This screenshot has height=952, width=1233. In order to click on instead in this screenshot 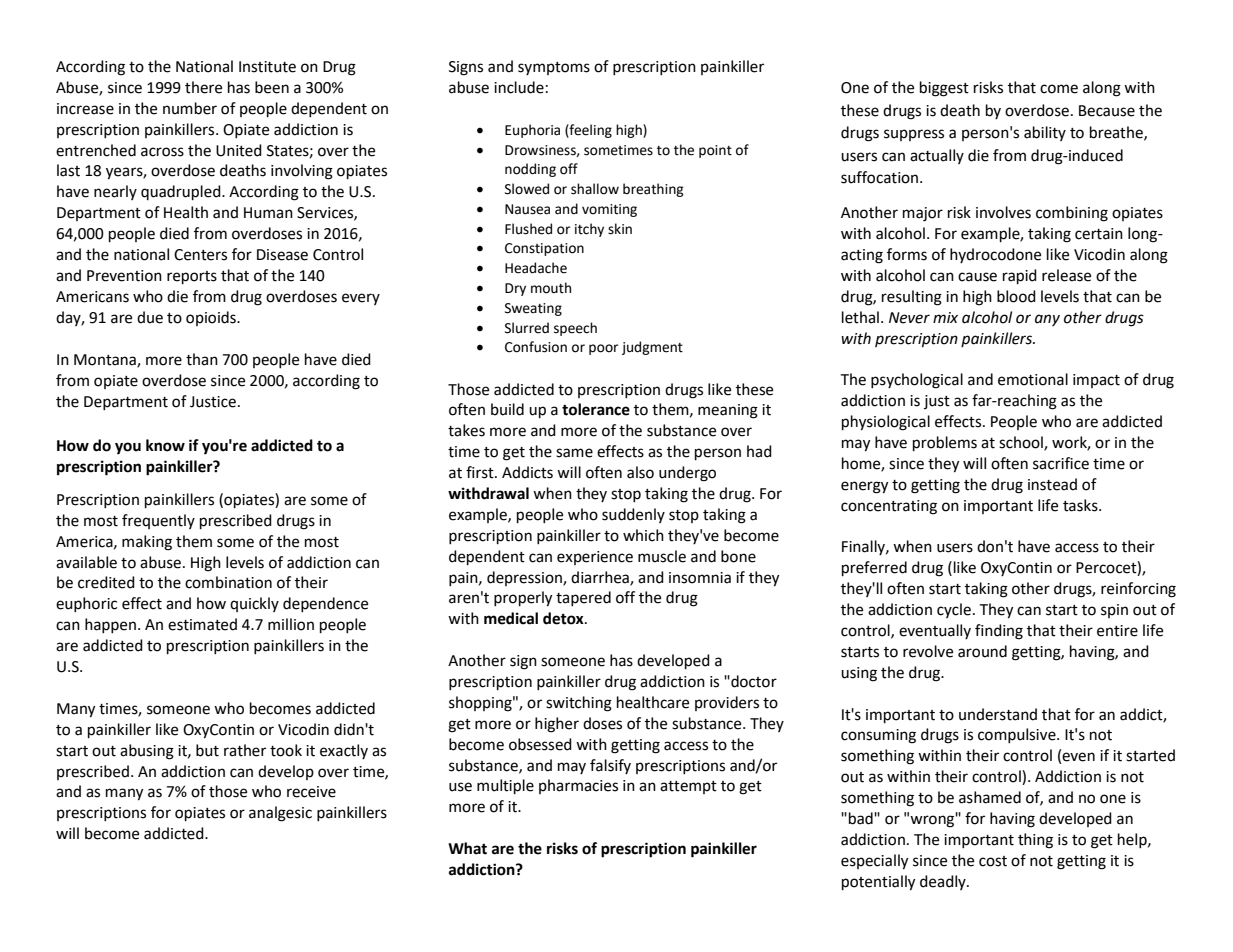, I will do `click(1052, 484)`.
